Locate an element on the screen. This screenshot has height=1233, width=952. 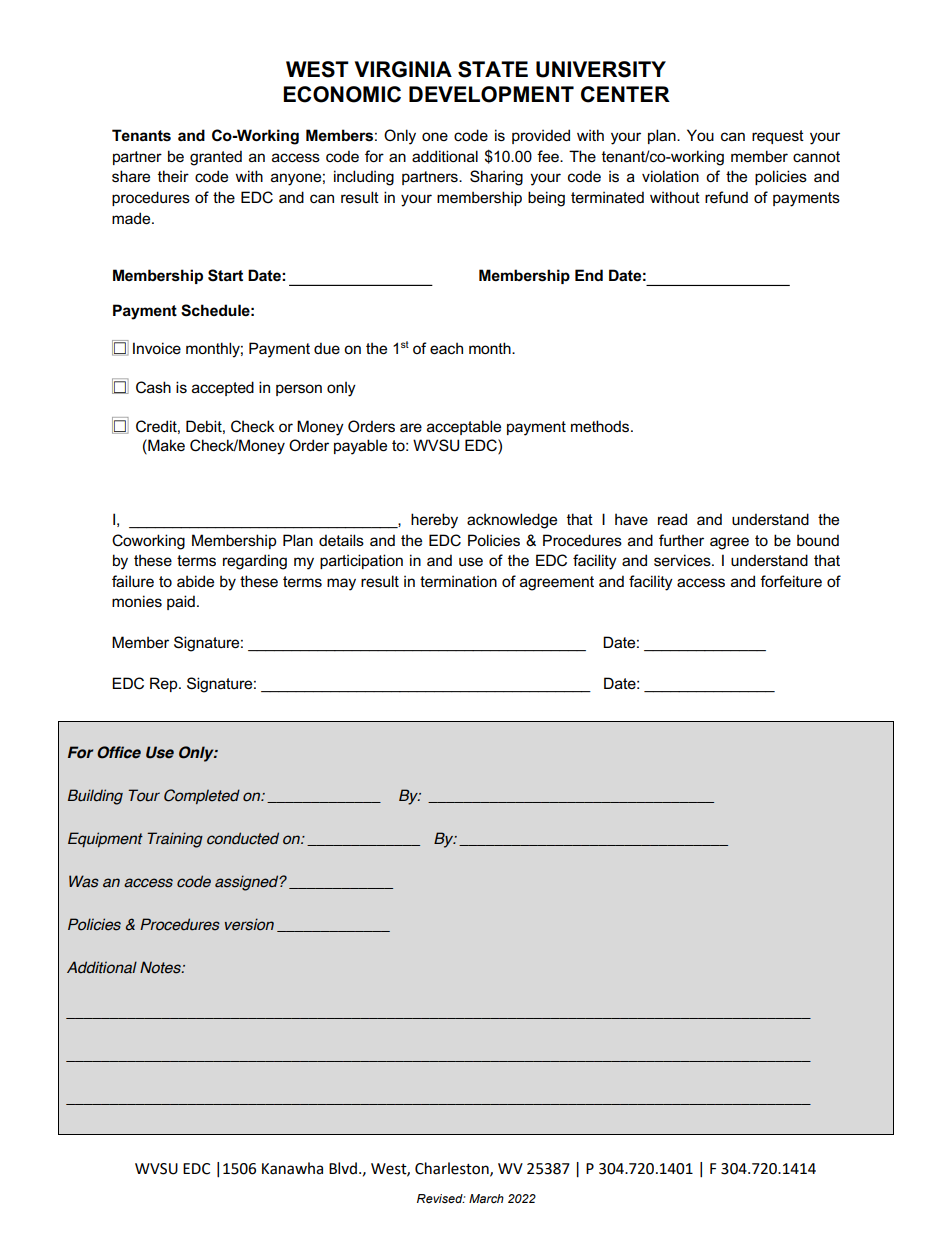
Blvd is located at coordinates (344, 1168).
